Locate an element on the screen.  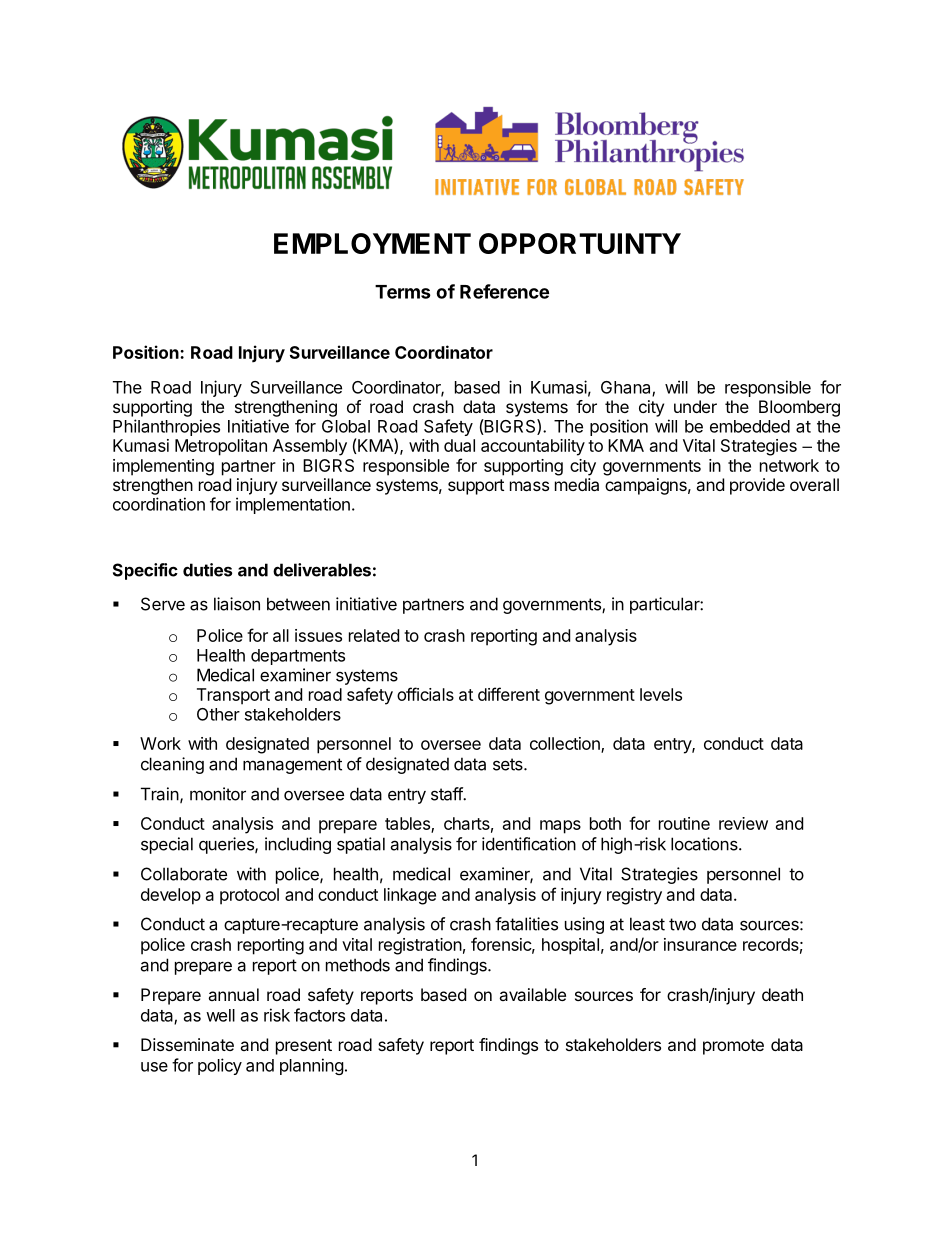
Ghana is located at coordinates (627, 388).
